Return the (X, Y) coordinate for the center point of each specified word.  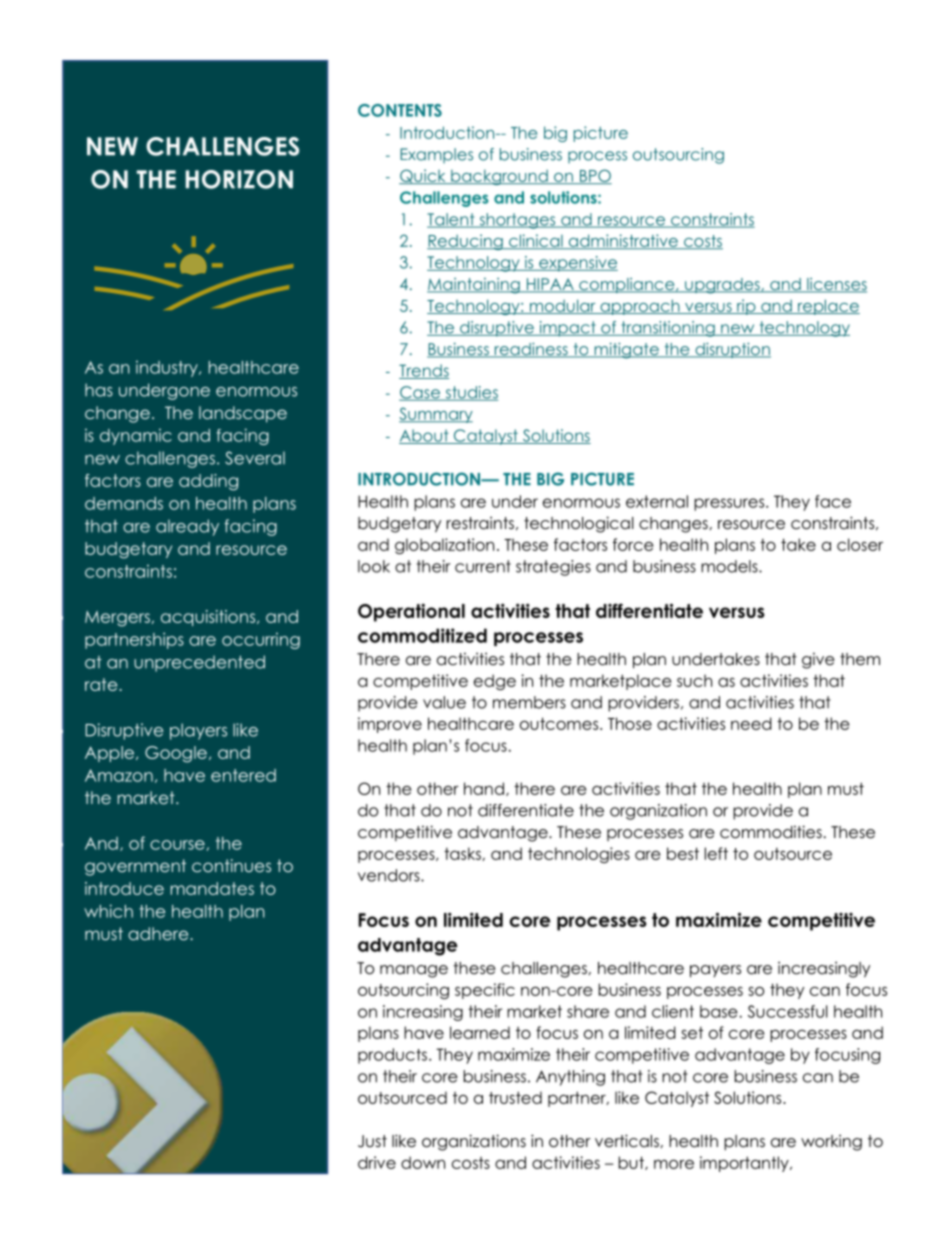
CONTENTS (400, 110)
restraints (480, 523)
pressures (729, 504)
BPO (594, 176)
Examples (436, 156)
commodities (771, 832)
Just (372, 1141)
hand (484, 788)
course (177, 845)
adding (208, 482)
